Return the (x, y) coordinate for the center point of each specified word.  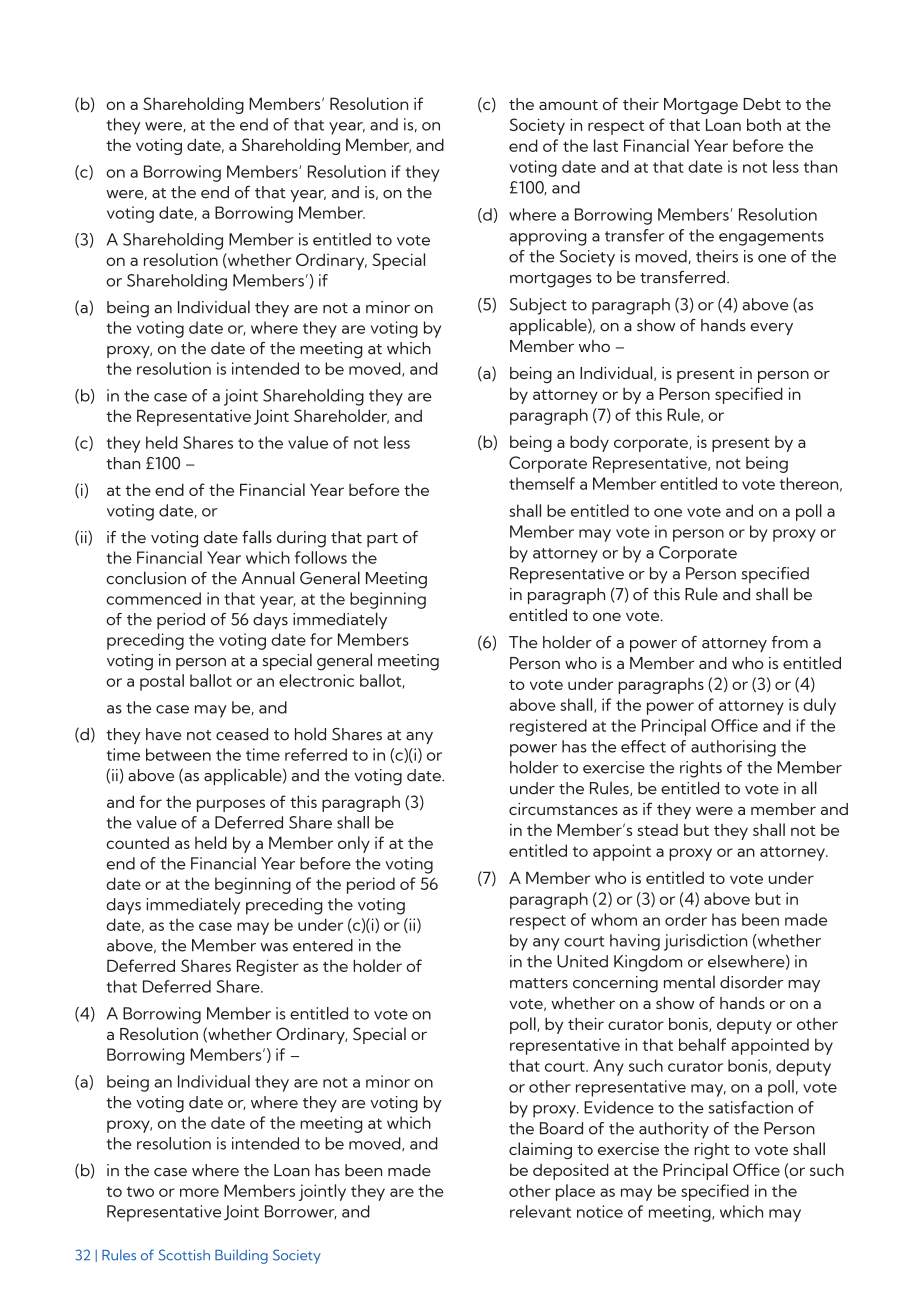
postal (162, 682)
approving (548, 237)
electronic (316, 680)
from (790, 642)
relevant (540, 1211)
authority (674, 1130)
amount (568, 105)
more (199, 1192)
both (764, 124)
